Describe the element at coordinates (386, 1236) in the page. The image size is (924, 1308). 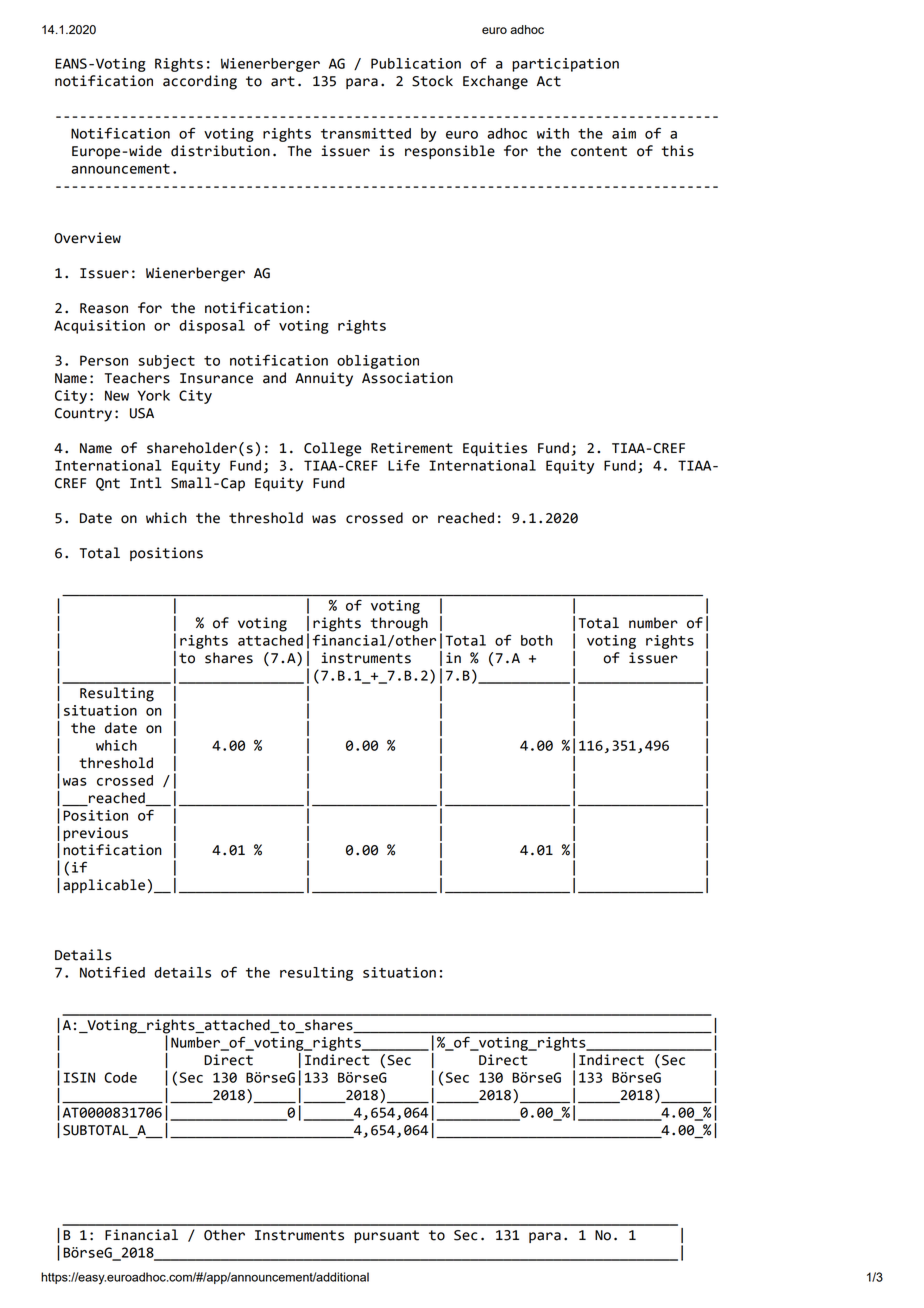
I see `pursuant` at that location.
